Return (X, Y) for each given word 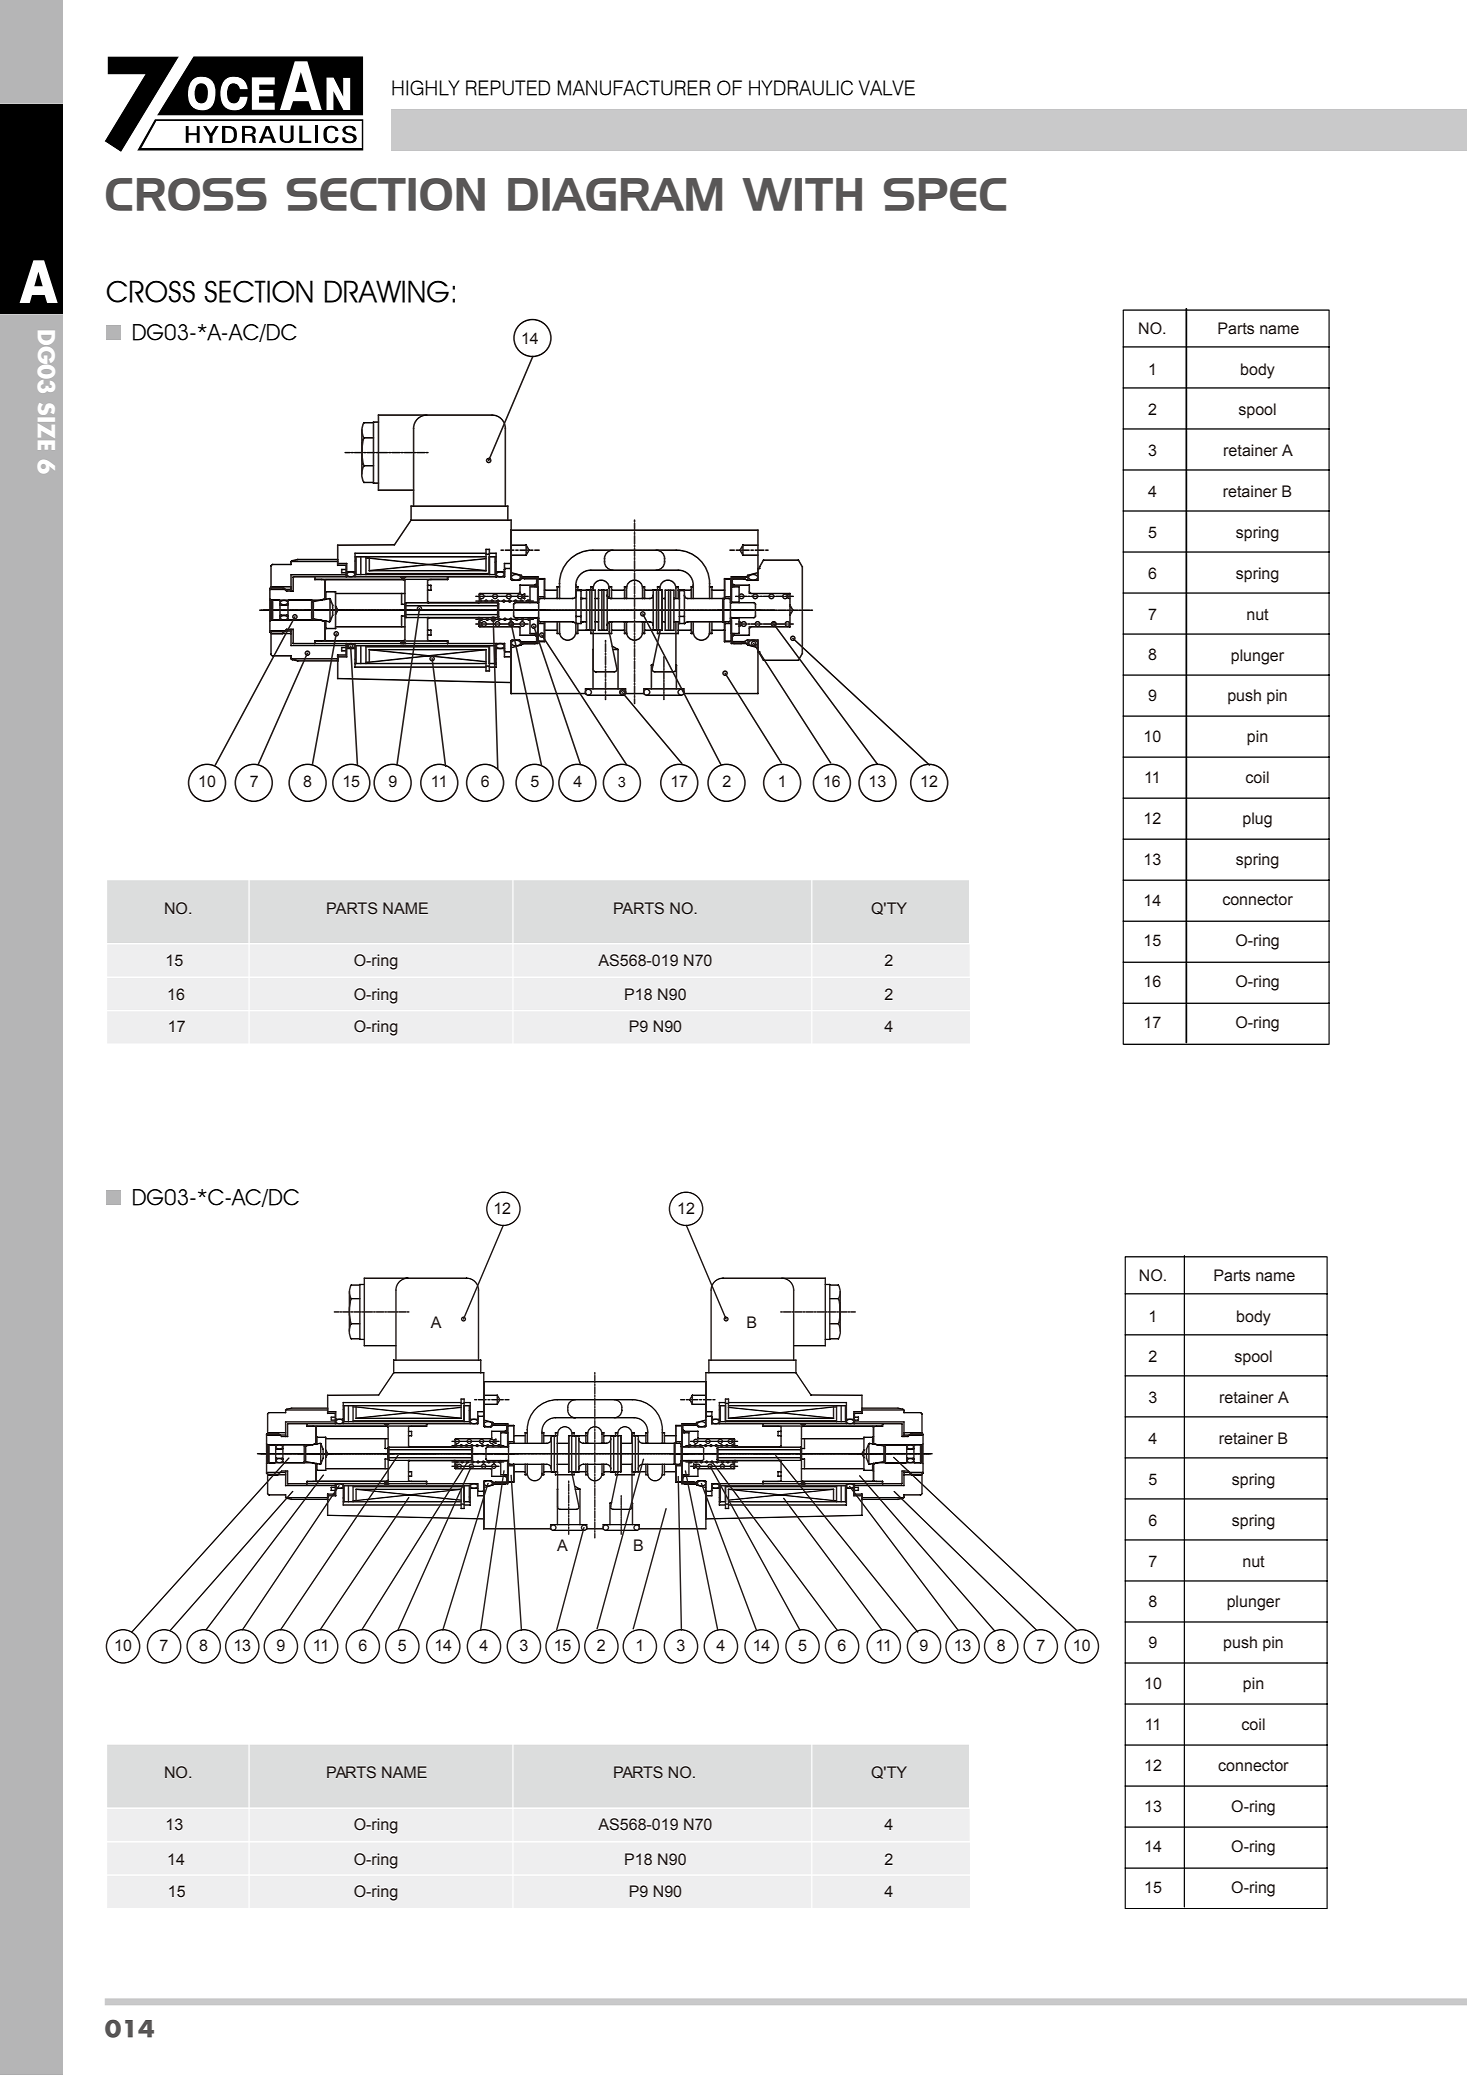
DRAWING (387, 291)
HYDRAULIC (801, 88)
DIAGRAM (615, 194)
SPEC (945, 194)
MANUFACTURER (633, 88)
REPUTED (508, 88)
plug (1257, 820)
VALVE (887, 88)
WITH (802, 194)
